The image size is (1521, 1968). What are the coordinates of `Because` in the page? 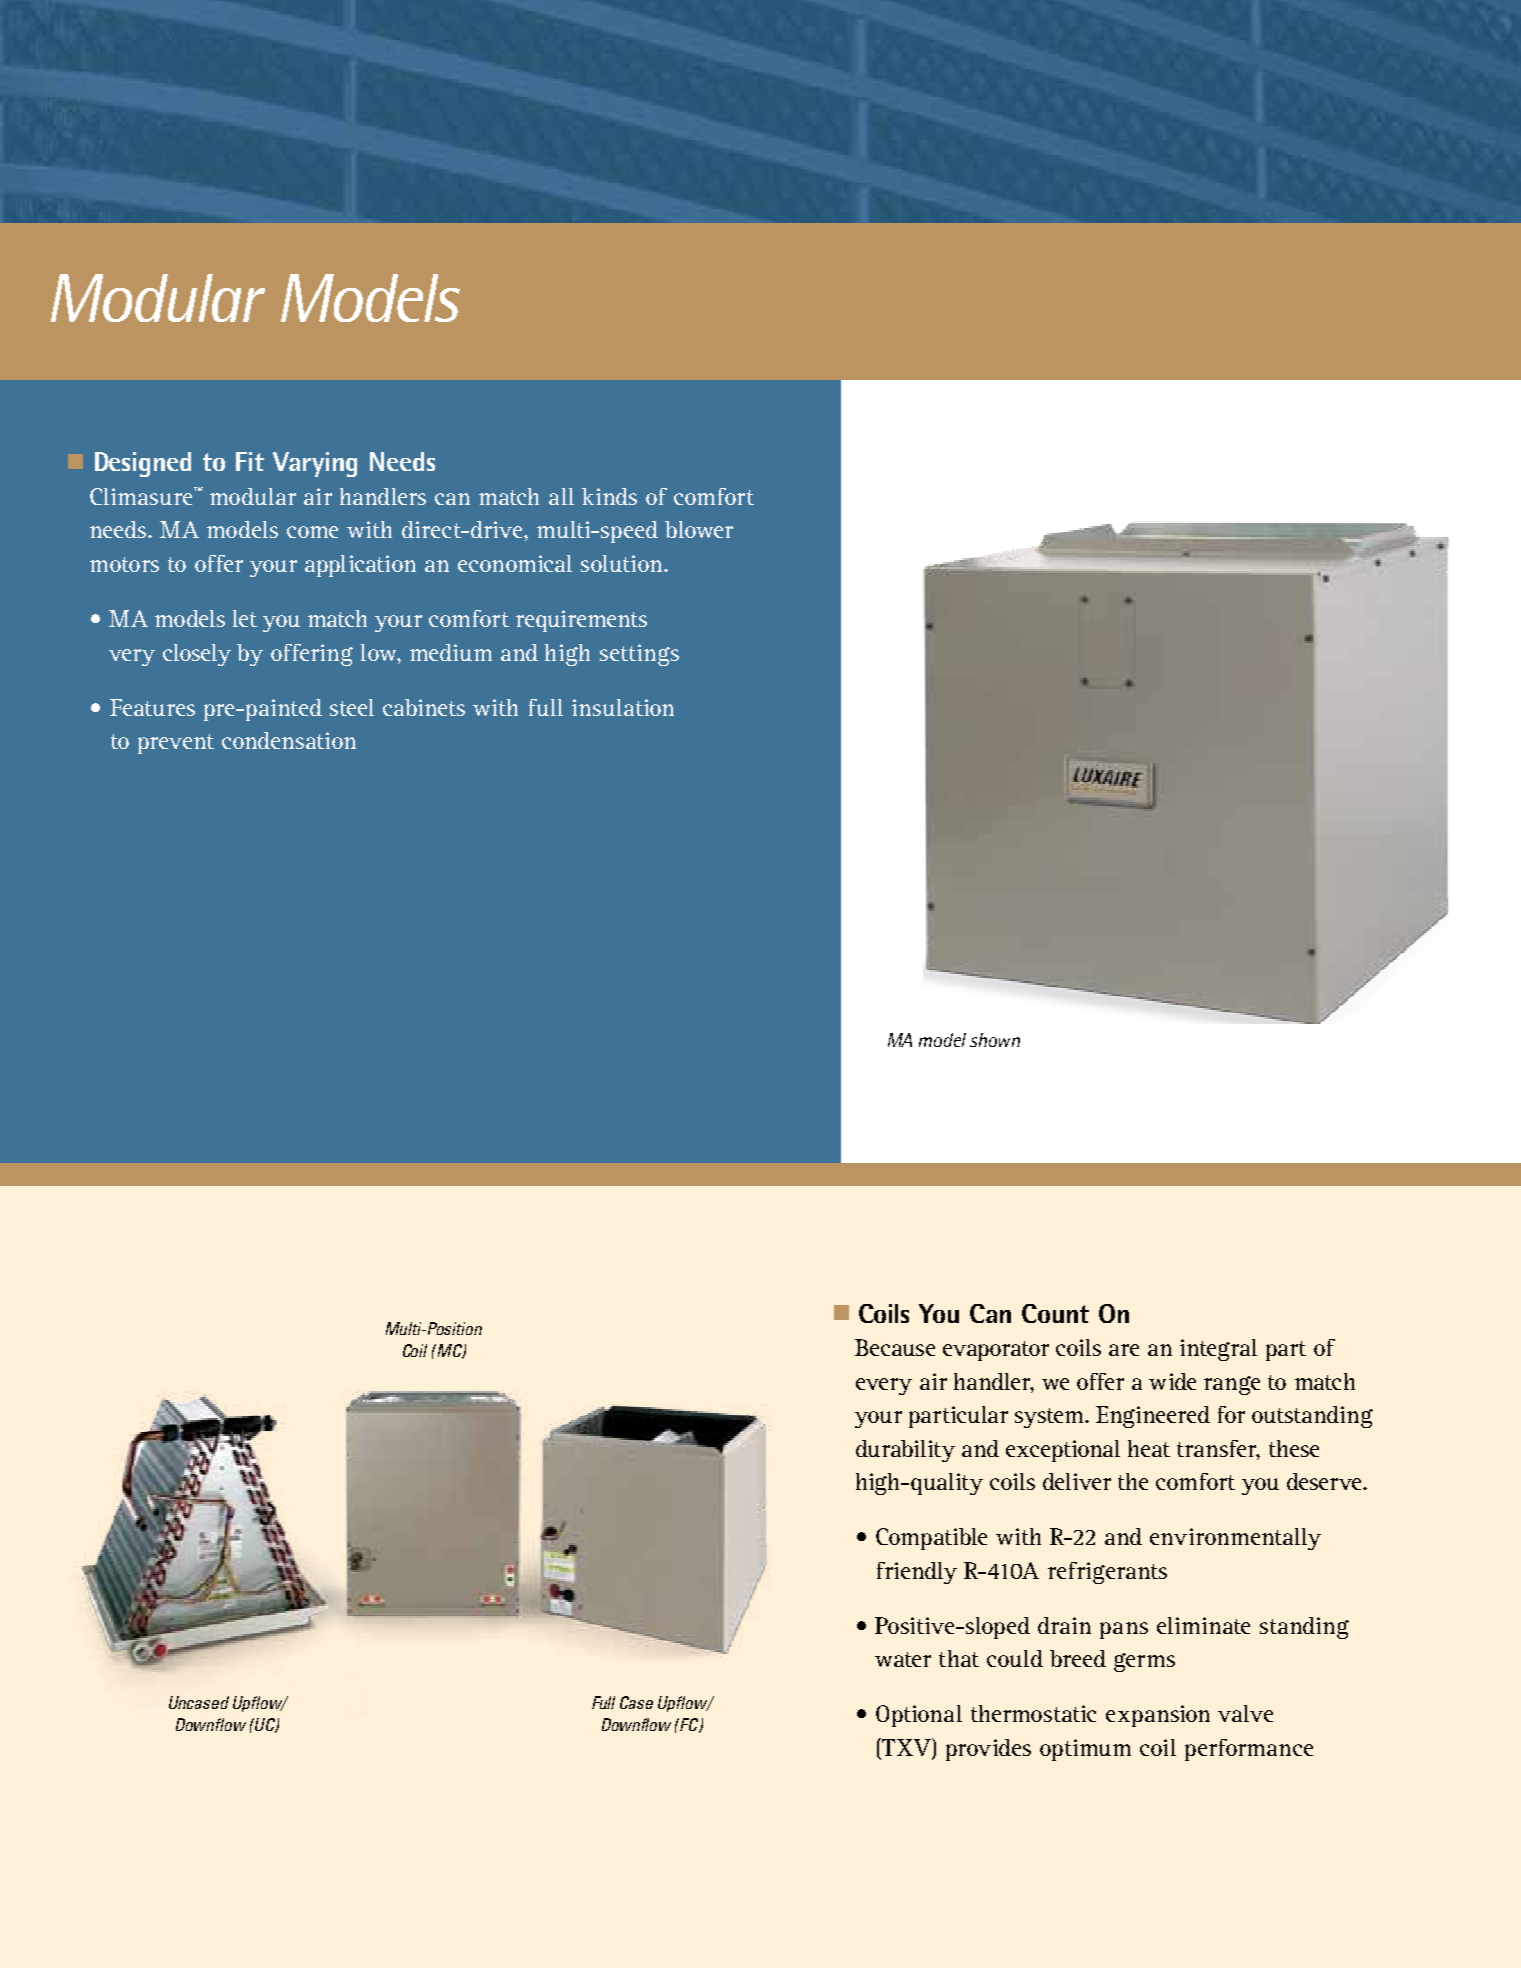 It's located at (895, 1347).
